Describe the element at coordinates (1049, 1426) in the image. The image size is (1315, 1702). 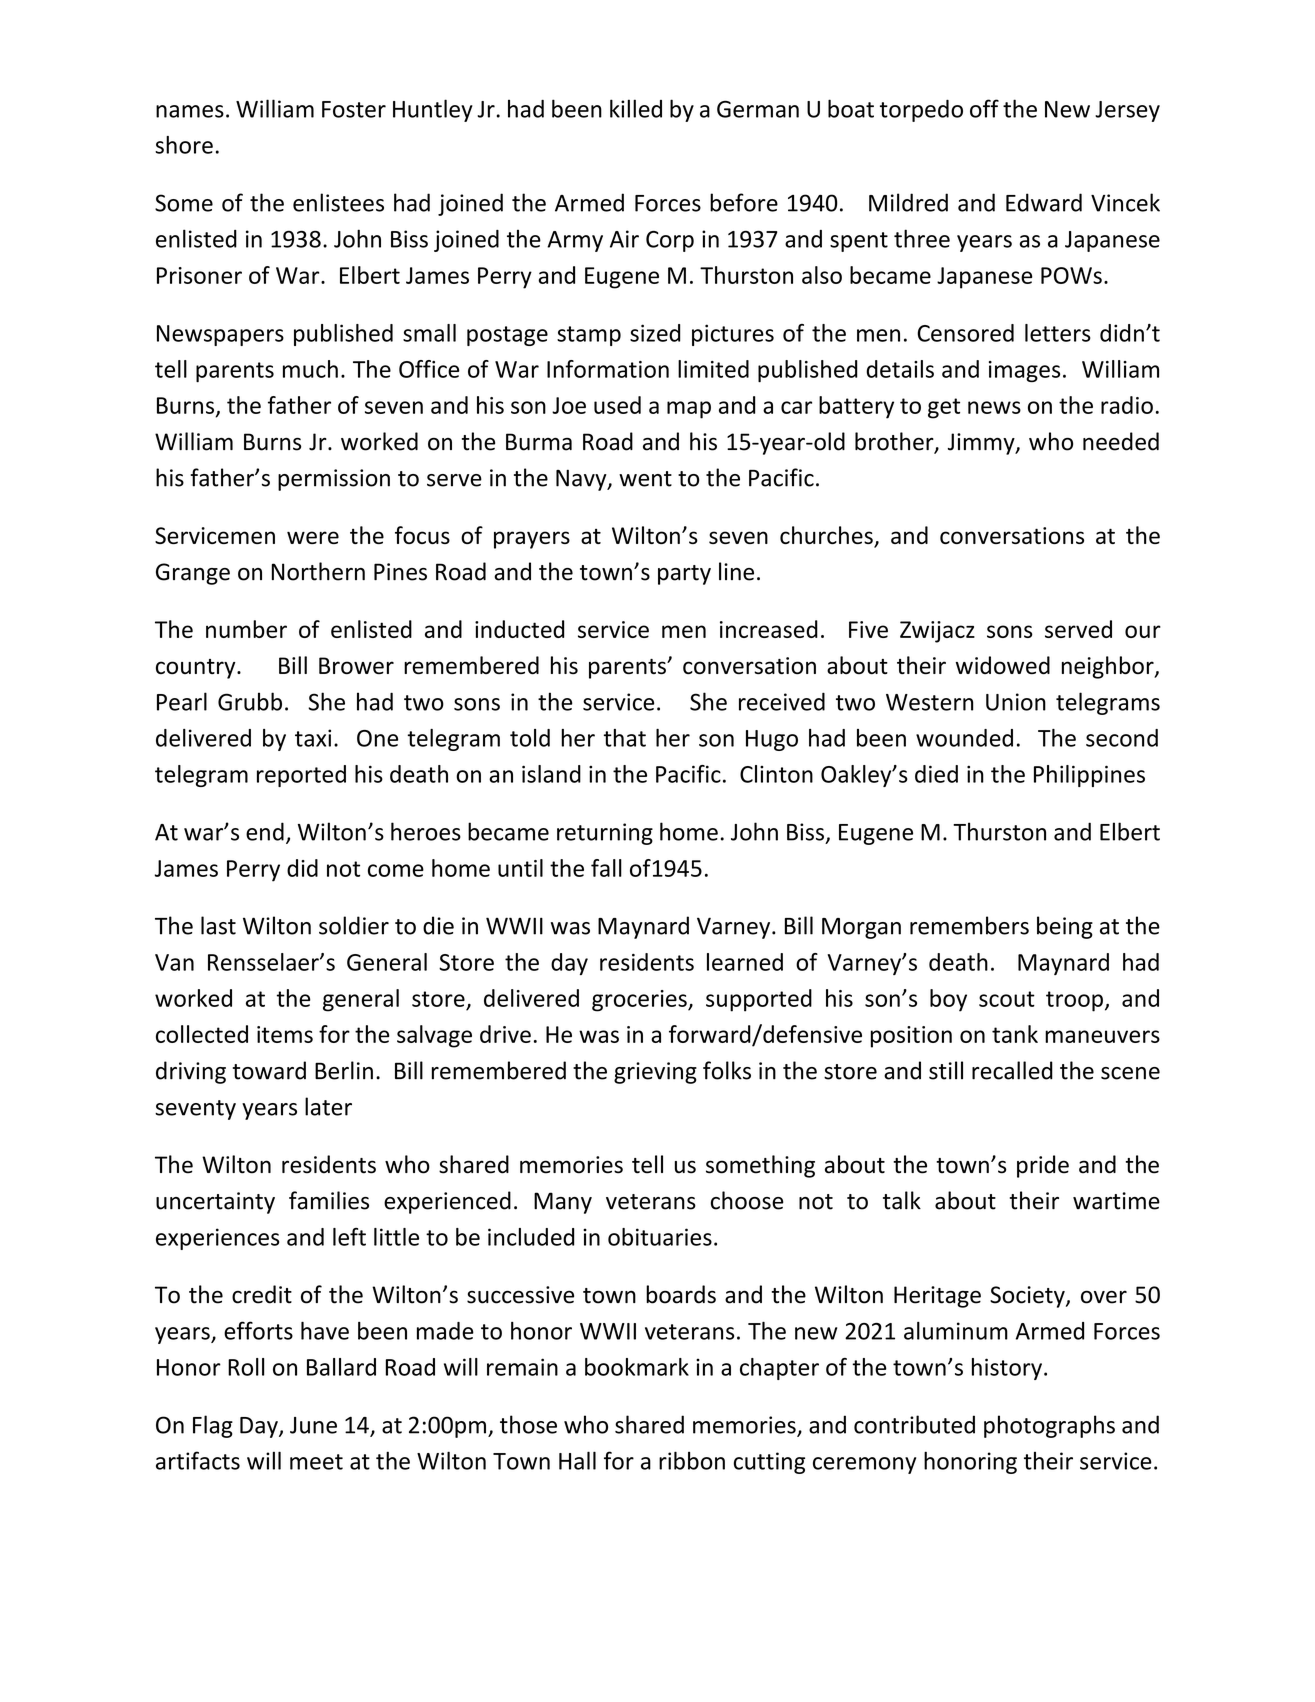
I see `photographs` at that location.
